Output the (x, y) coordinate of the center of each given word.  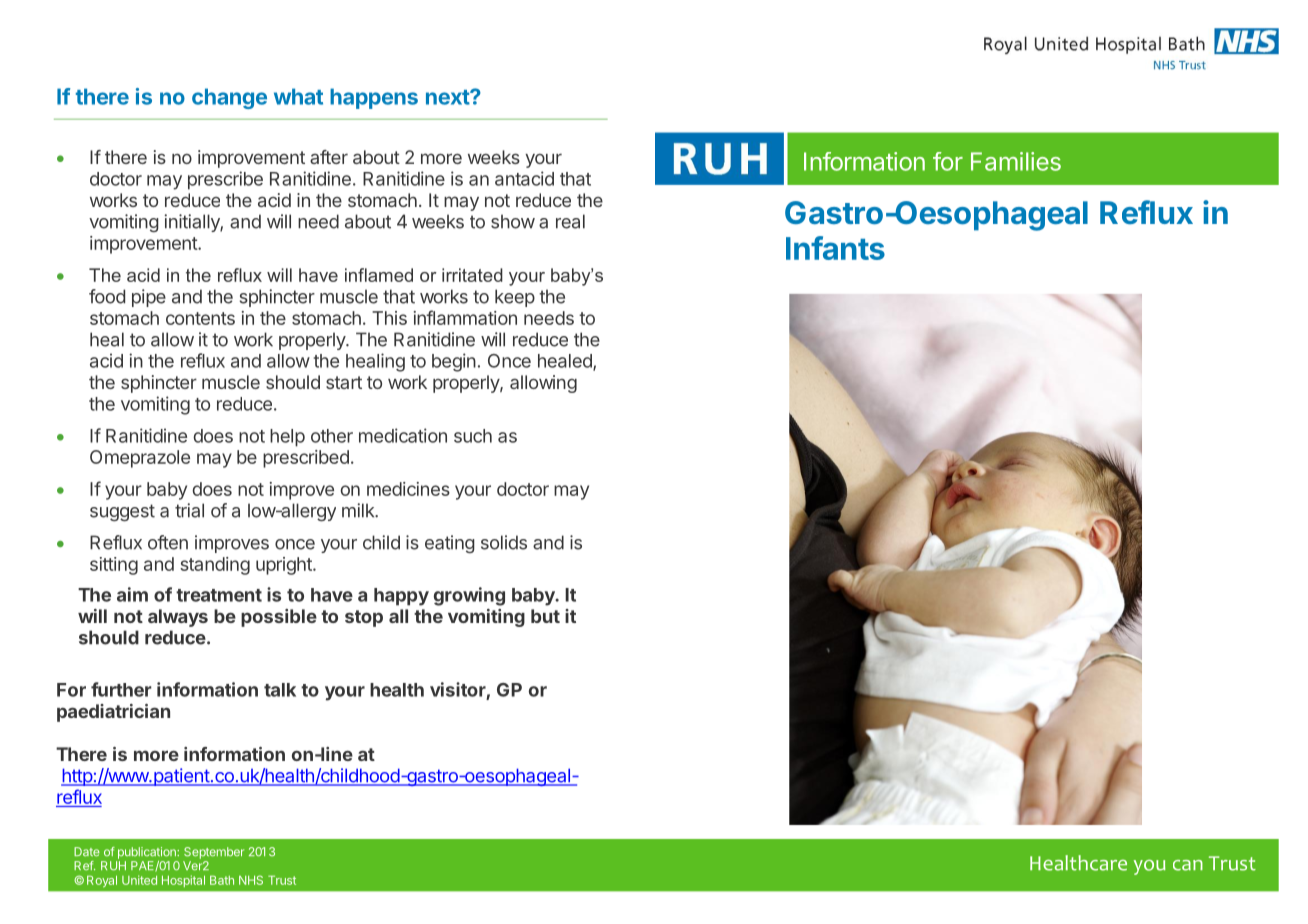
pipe (149, 298)
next (448, 97)
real (570, 221)
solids (504, 542)
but (545, 616)
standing (215, 566)
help (287, 438)
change (229, 98)
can (1188, 865)
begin (454, 362)
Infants (835, 248)
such (473, 436)
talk (280, 690)
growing (469, 596)
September (214, 853)
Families (1016, 161)
